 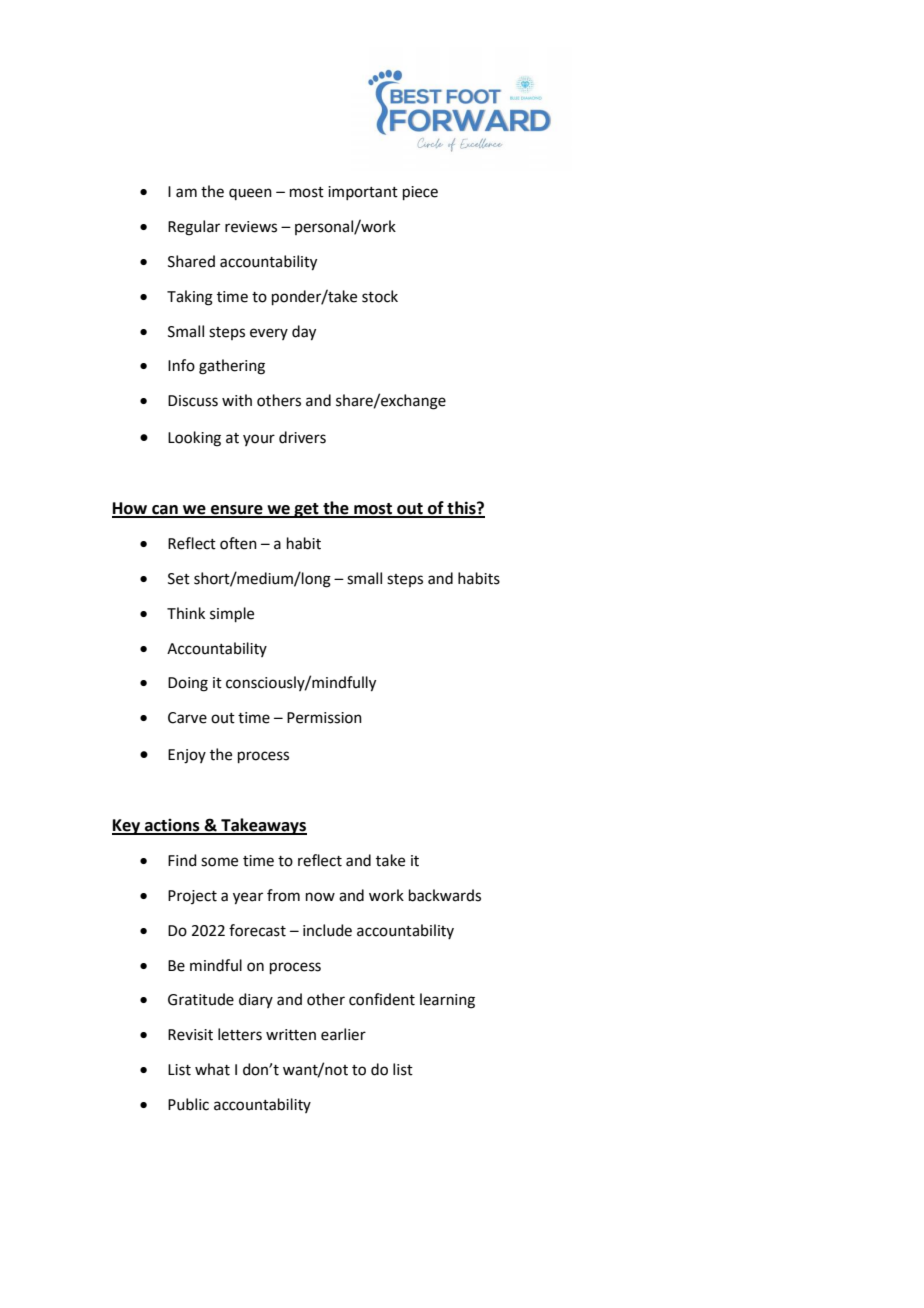 What do you see at coordinates (445, 895) in the screenshot?
I see `backwards` at bounding box center [445, 895].
